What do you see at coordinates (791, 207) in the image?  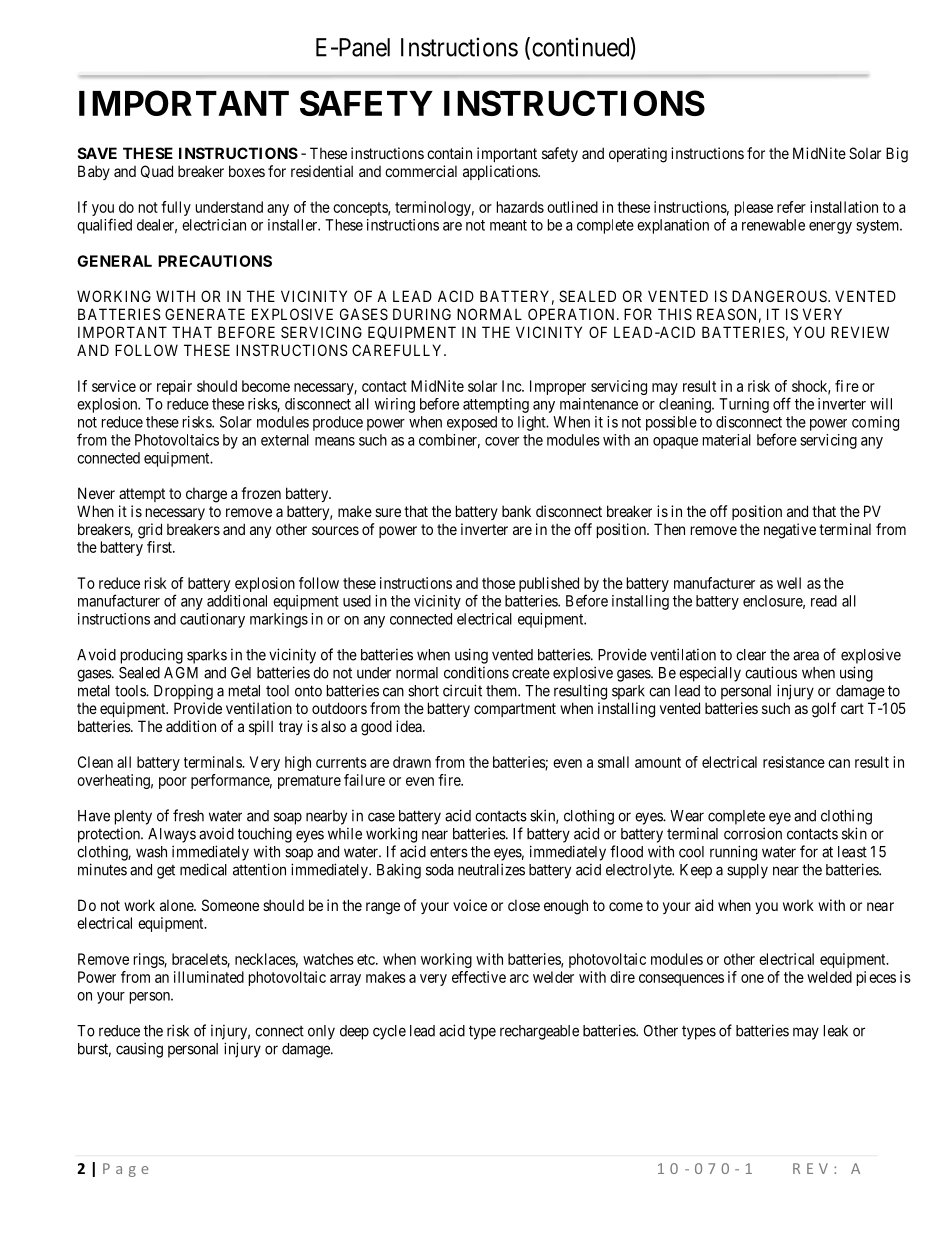 I see `refer` at bounding box center [791, 207].
